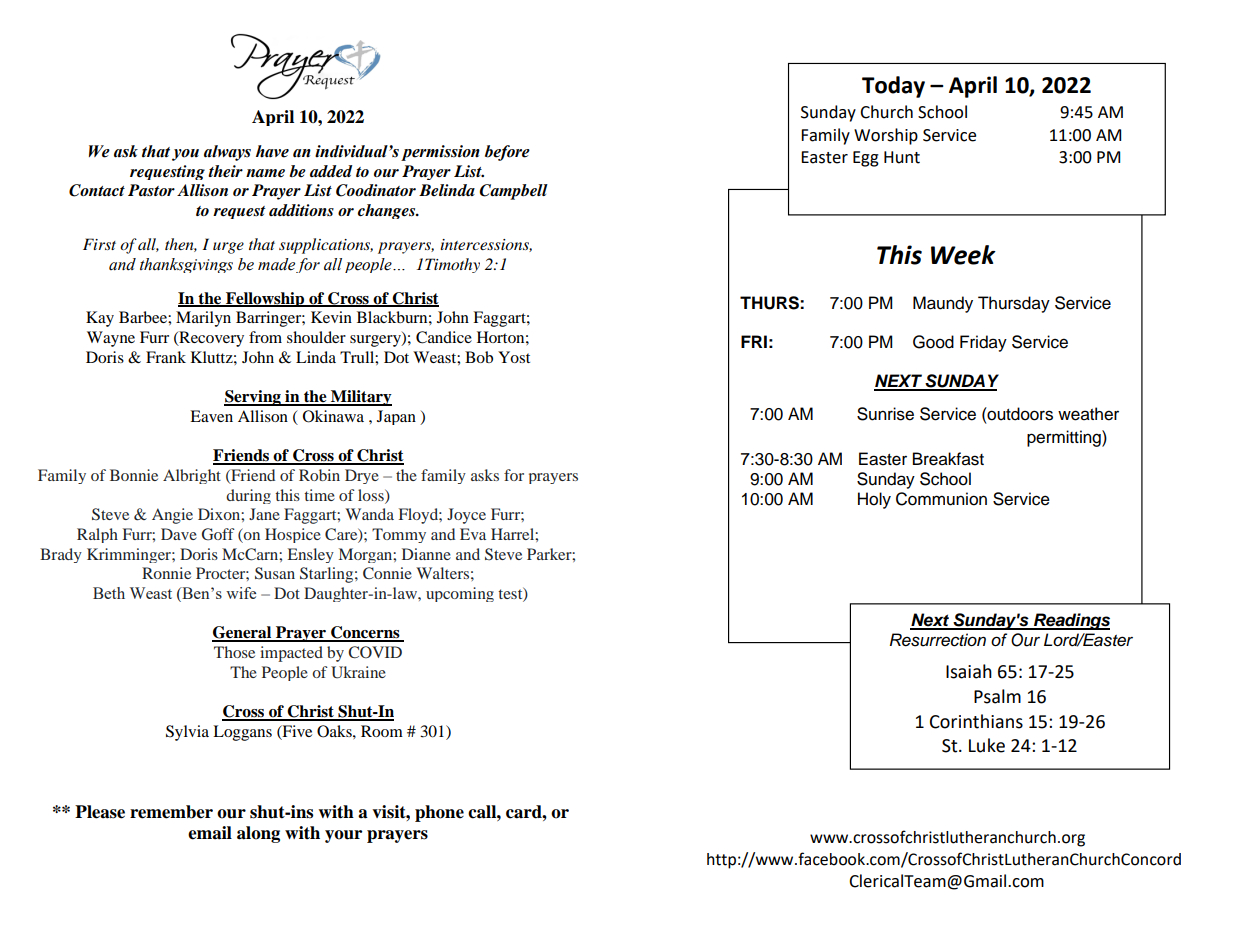 This document has width=1233, height=952. I want to click on Ronnie, so click(166, 573).
